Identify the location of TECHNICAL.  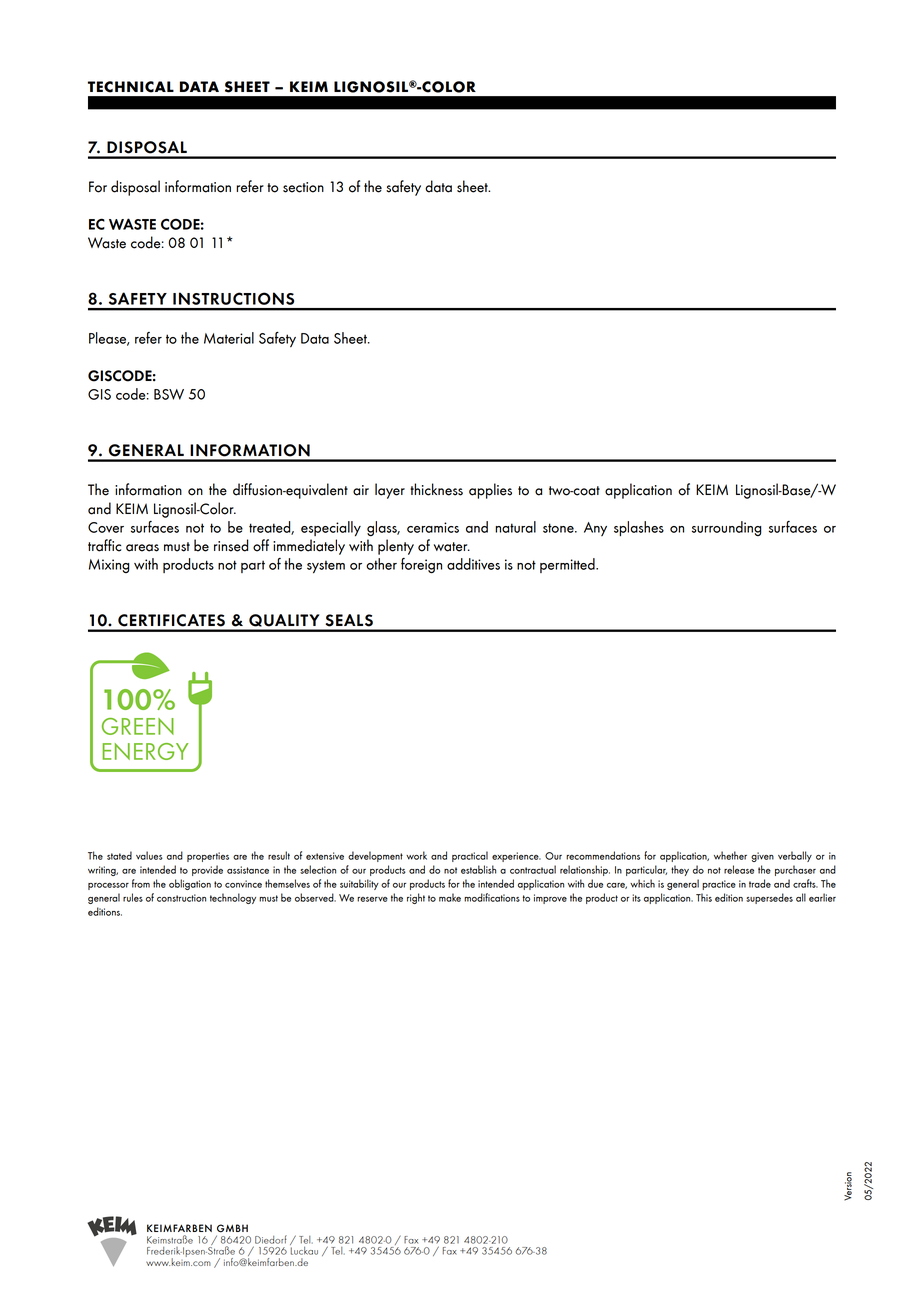
(131, 87).
